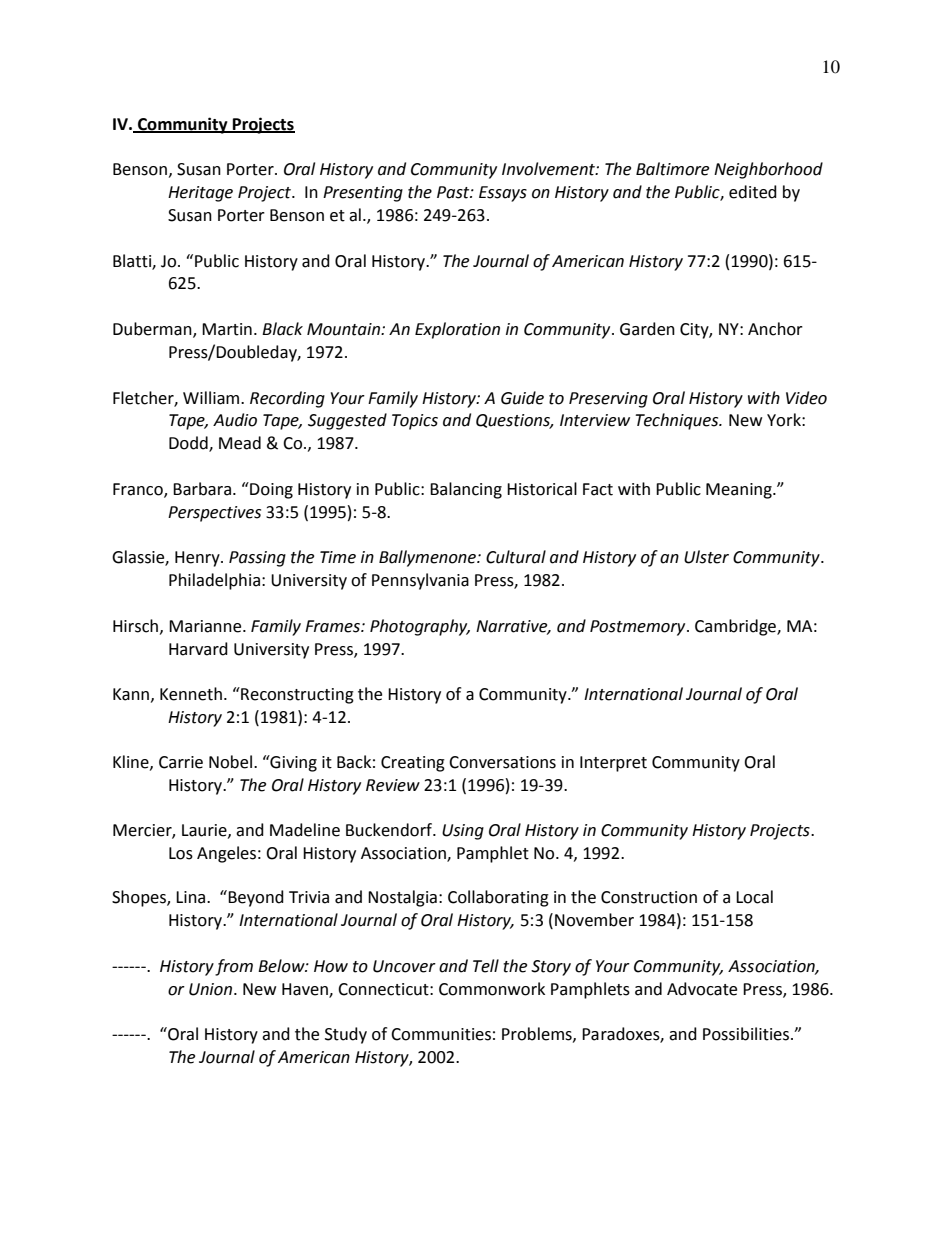 This screenshot has height=1233, width=952. I want to click on Pennsylvania, so click(420, 581).
